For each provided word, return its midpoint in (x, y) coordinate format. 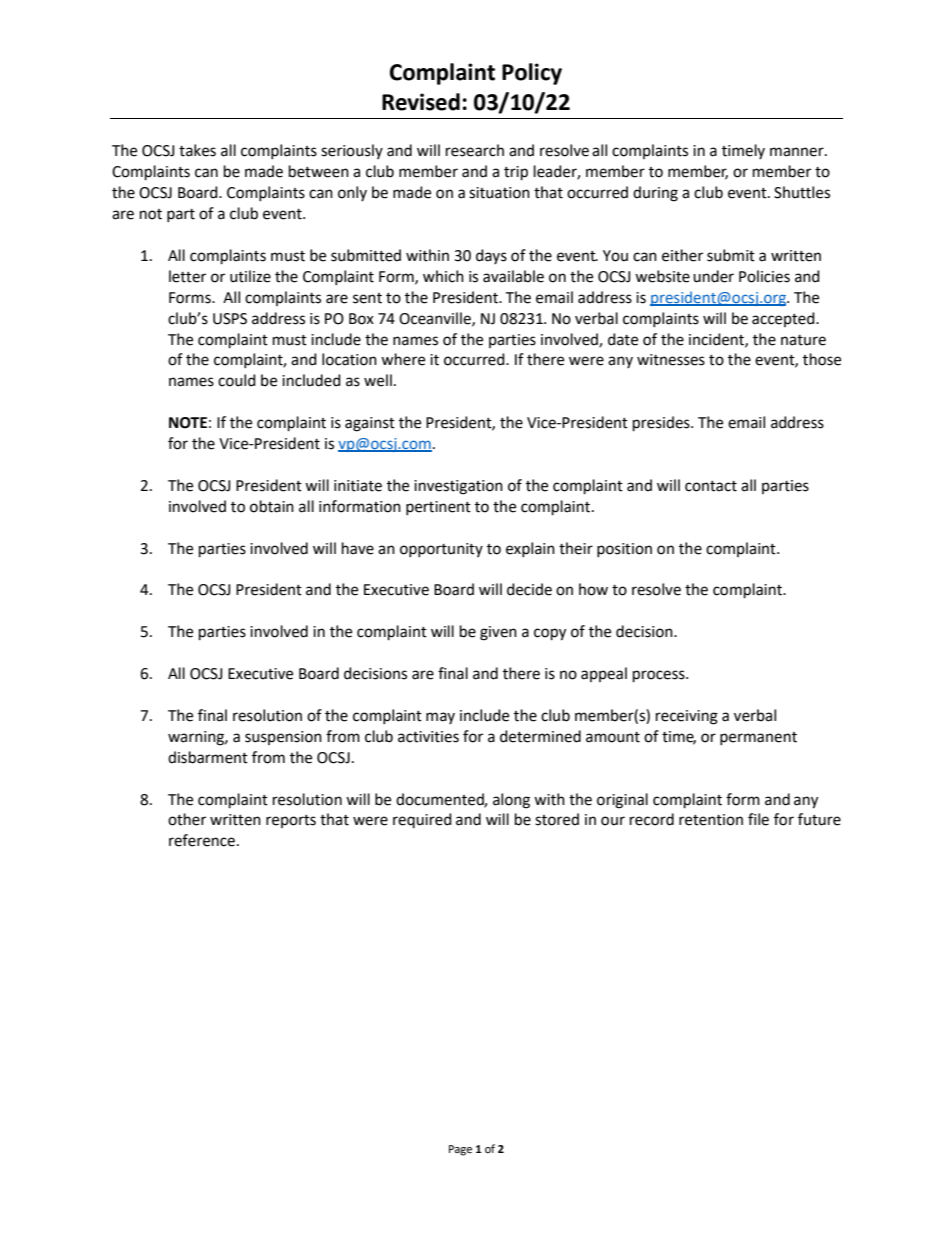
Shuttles (802, 192)
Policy (532, 74)
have (358, 548)
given (498, 633)
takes (197, 150)
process (660, 676)
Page (460, 1150)
